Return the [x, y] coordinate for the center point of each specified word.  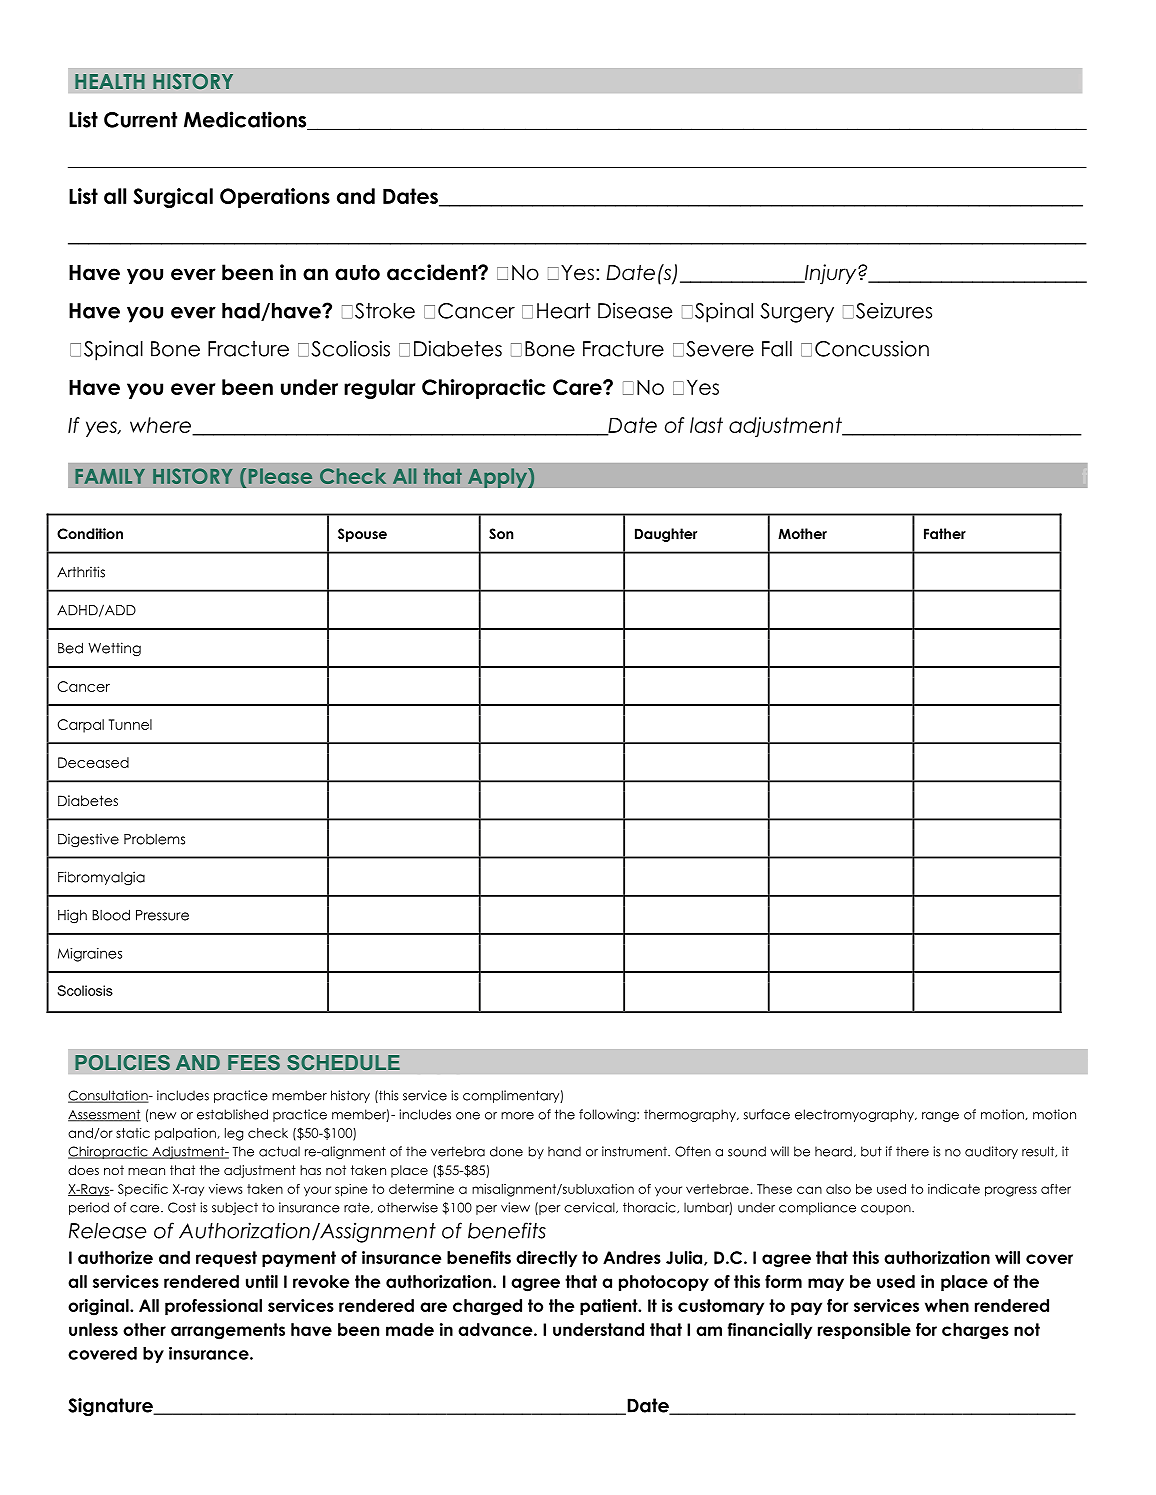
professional [213, 1307]
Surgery [797, 313]
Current [140, 120]
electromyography [855, 1115]
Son [501, 534]
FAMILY [110, 476]
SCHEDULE [343, 1062]
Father [945, 533]
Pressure [162, 915]
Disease [635, 310]
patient [610, 1307]
